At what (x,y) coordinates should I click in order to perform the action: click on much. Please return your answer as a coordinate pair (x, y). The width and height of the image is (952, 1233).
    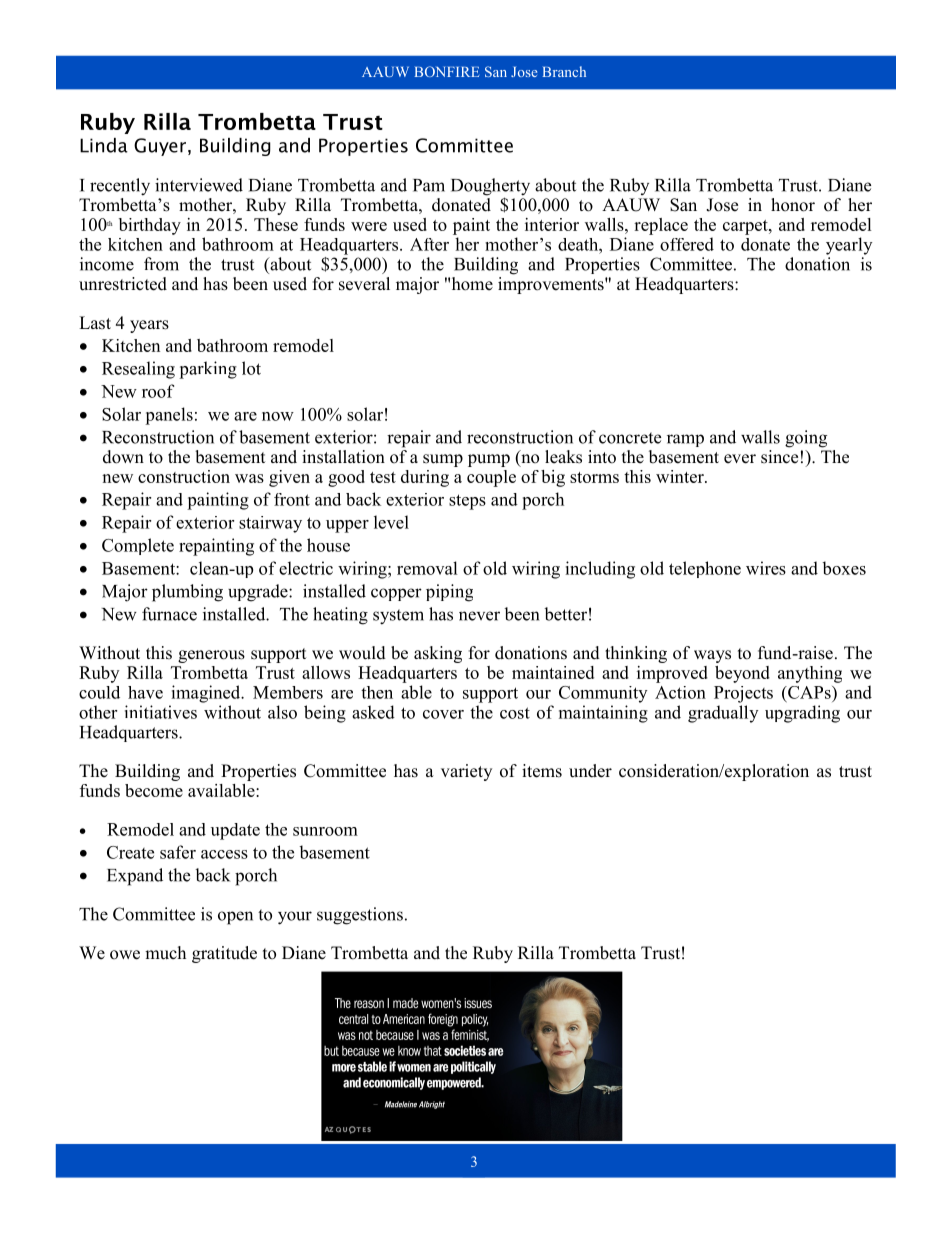
    Looking at the image, I should click on (165, 953).
